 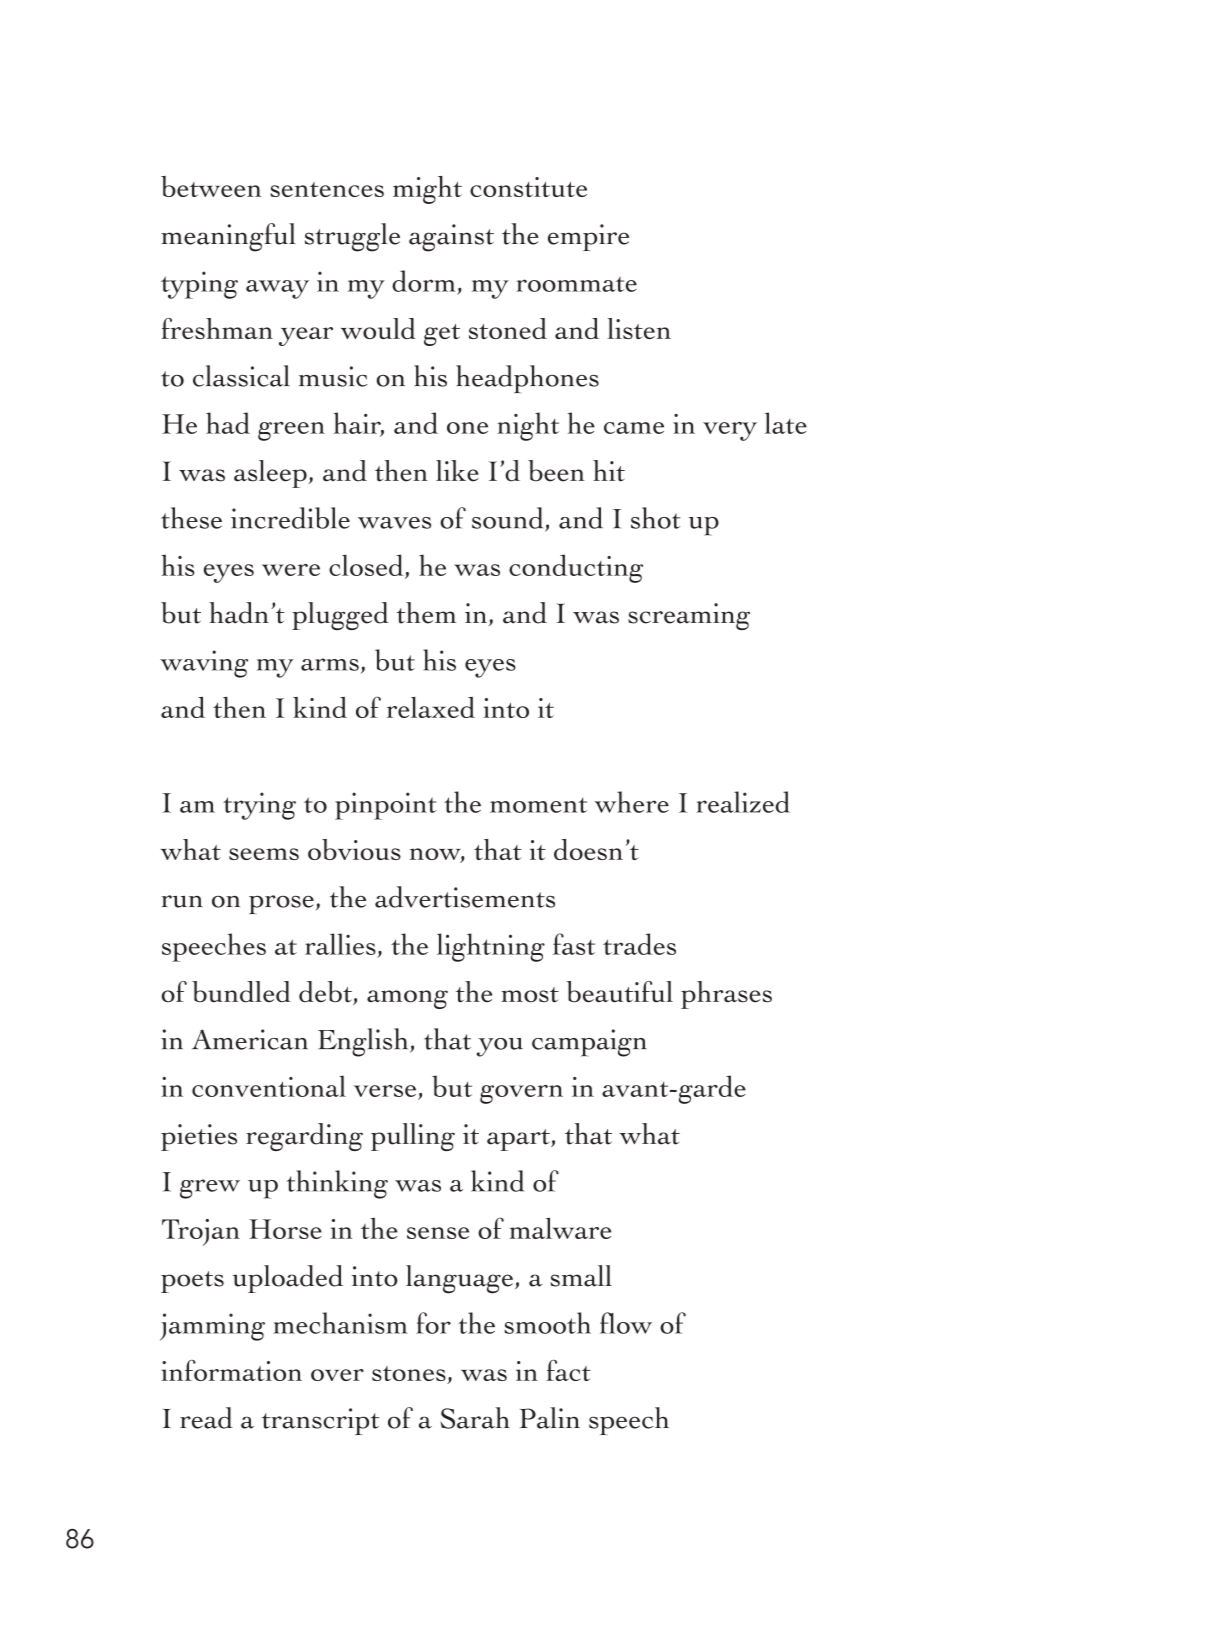 I want to click on shot, so click(x=656, y=518).
